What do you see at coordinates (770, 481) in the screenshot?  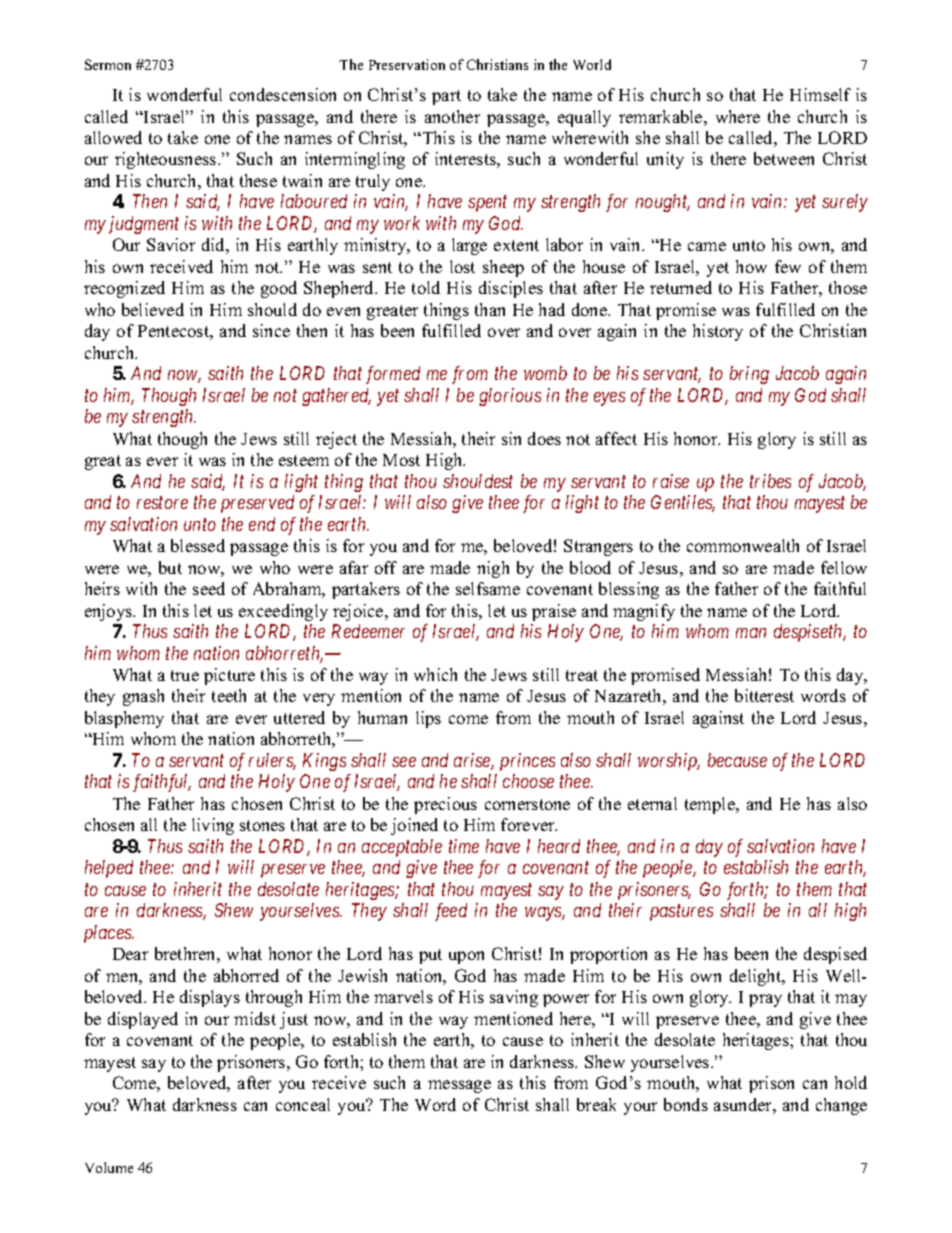 I see `tribes` at bounding box center [770, 481].
